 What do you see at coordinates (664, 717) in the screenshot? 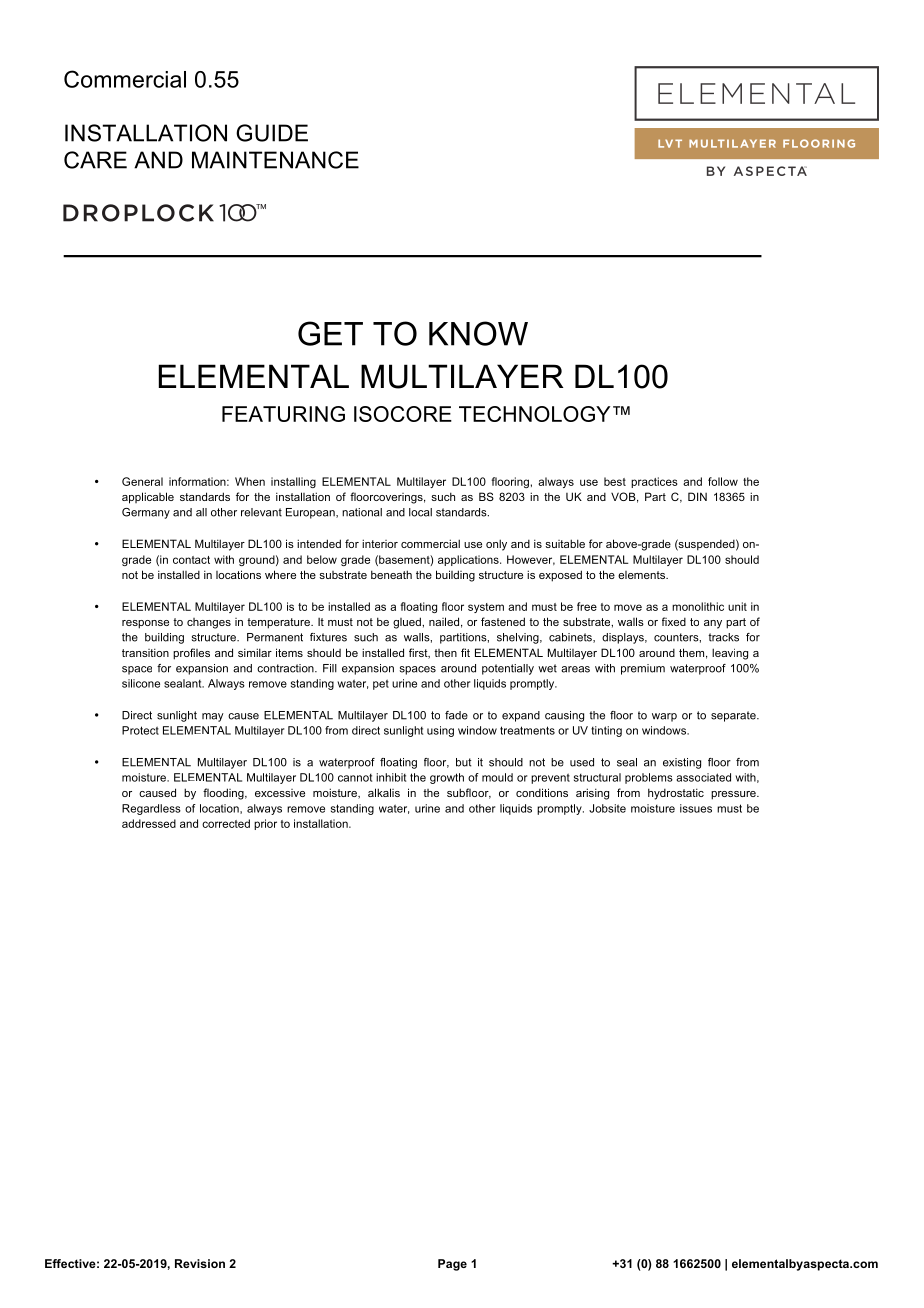
I see `warp` at bounding box center [664, 717].
